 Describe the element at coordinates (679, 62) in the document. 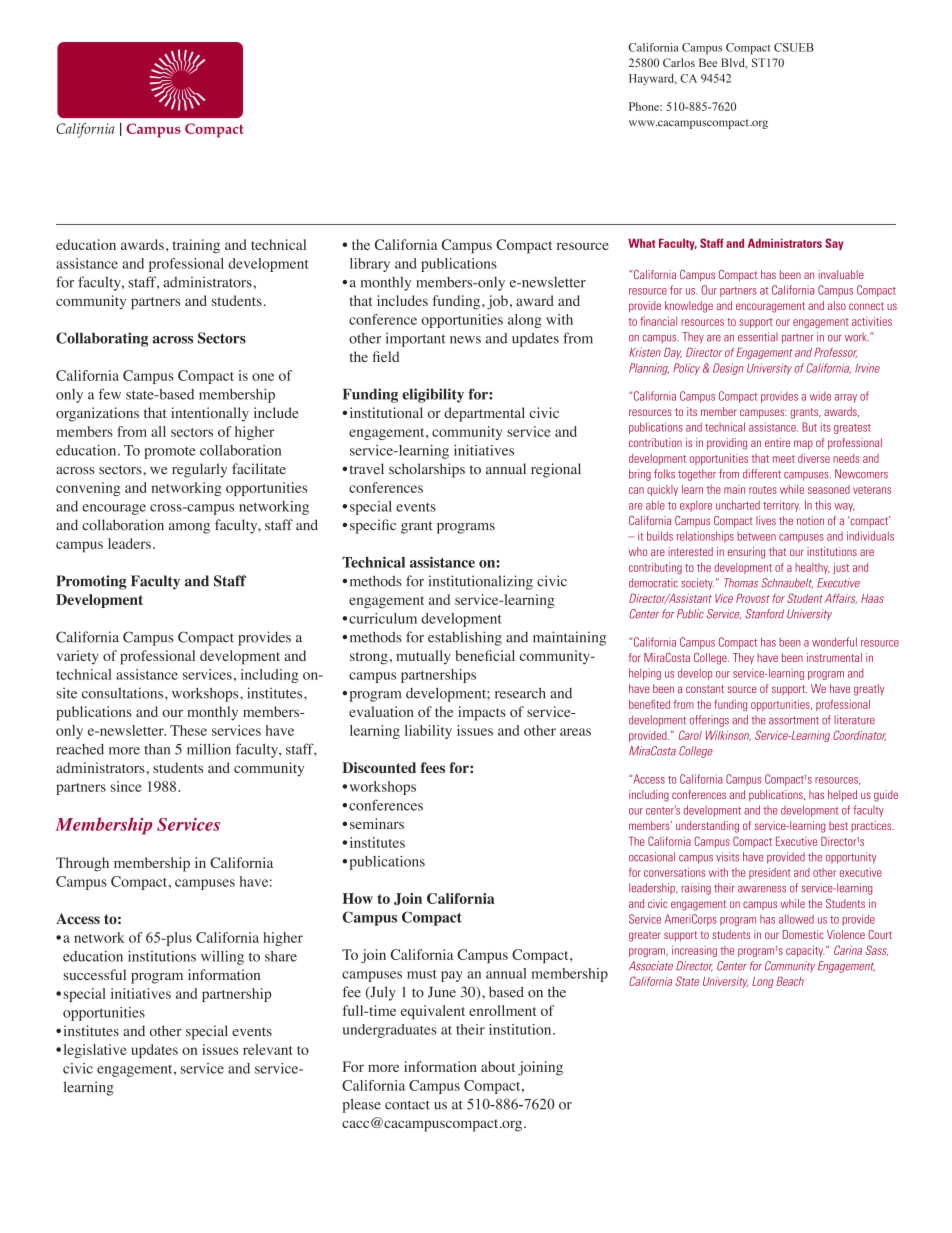

I see `Carlos` at that location.
